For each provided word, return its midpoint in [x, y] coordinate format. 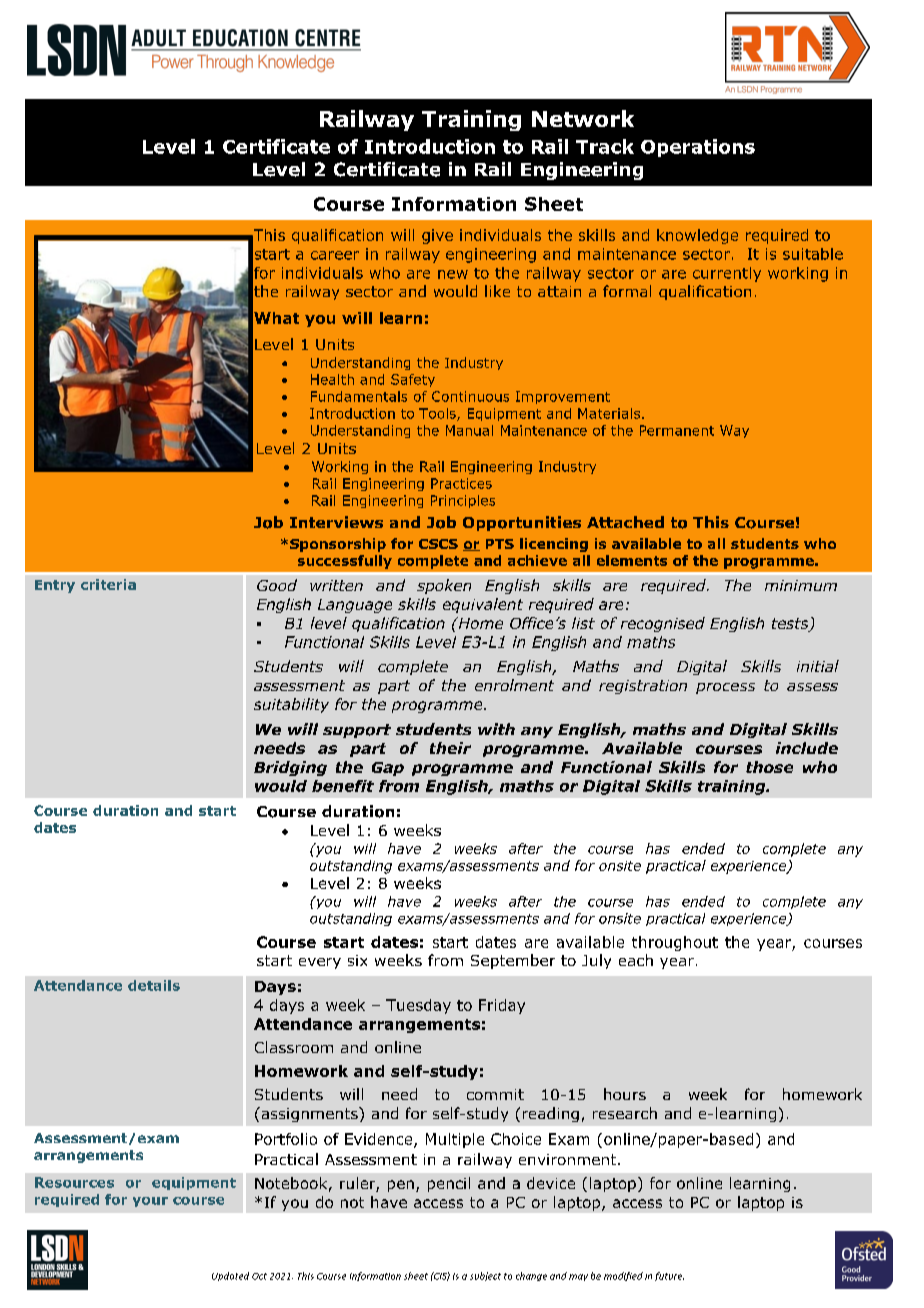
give [437, 236]
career [335, 255]
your [150, 1202]
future [669, 1276]
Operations [698, 148]
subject [485, 1276]
